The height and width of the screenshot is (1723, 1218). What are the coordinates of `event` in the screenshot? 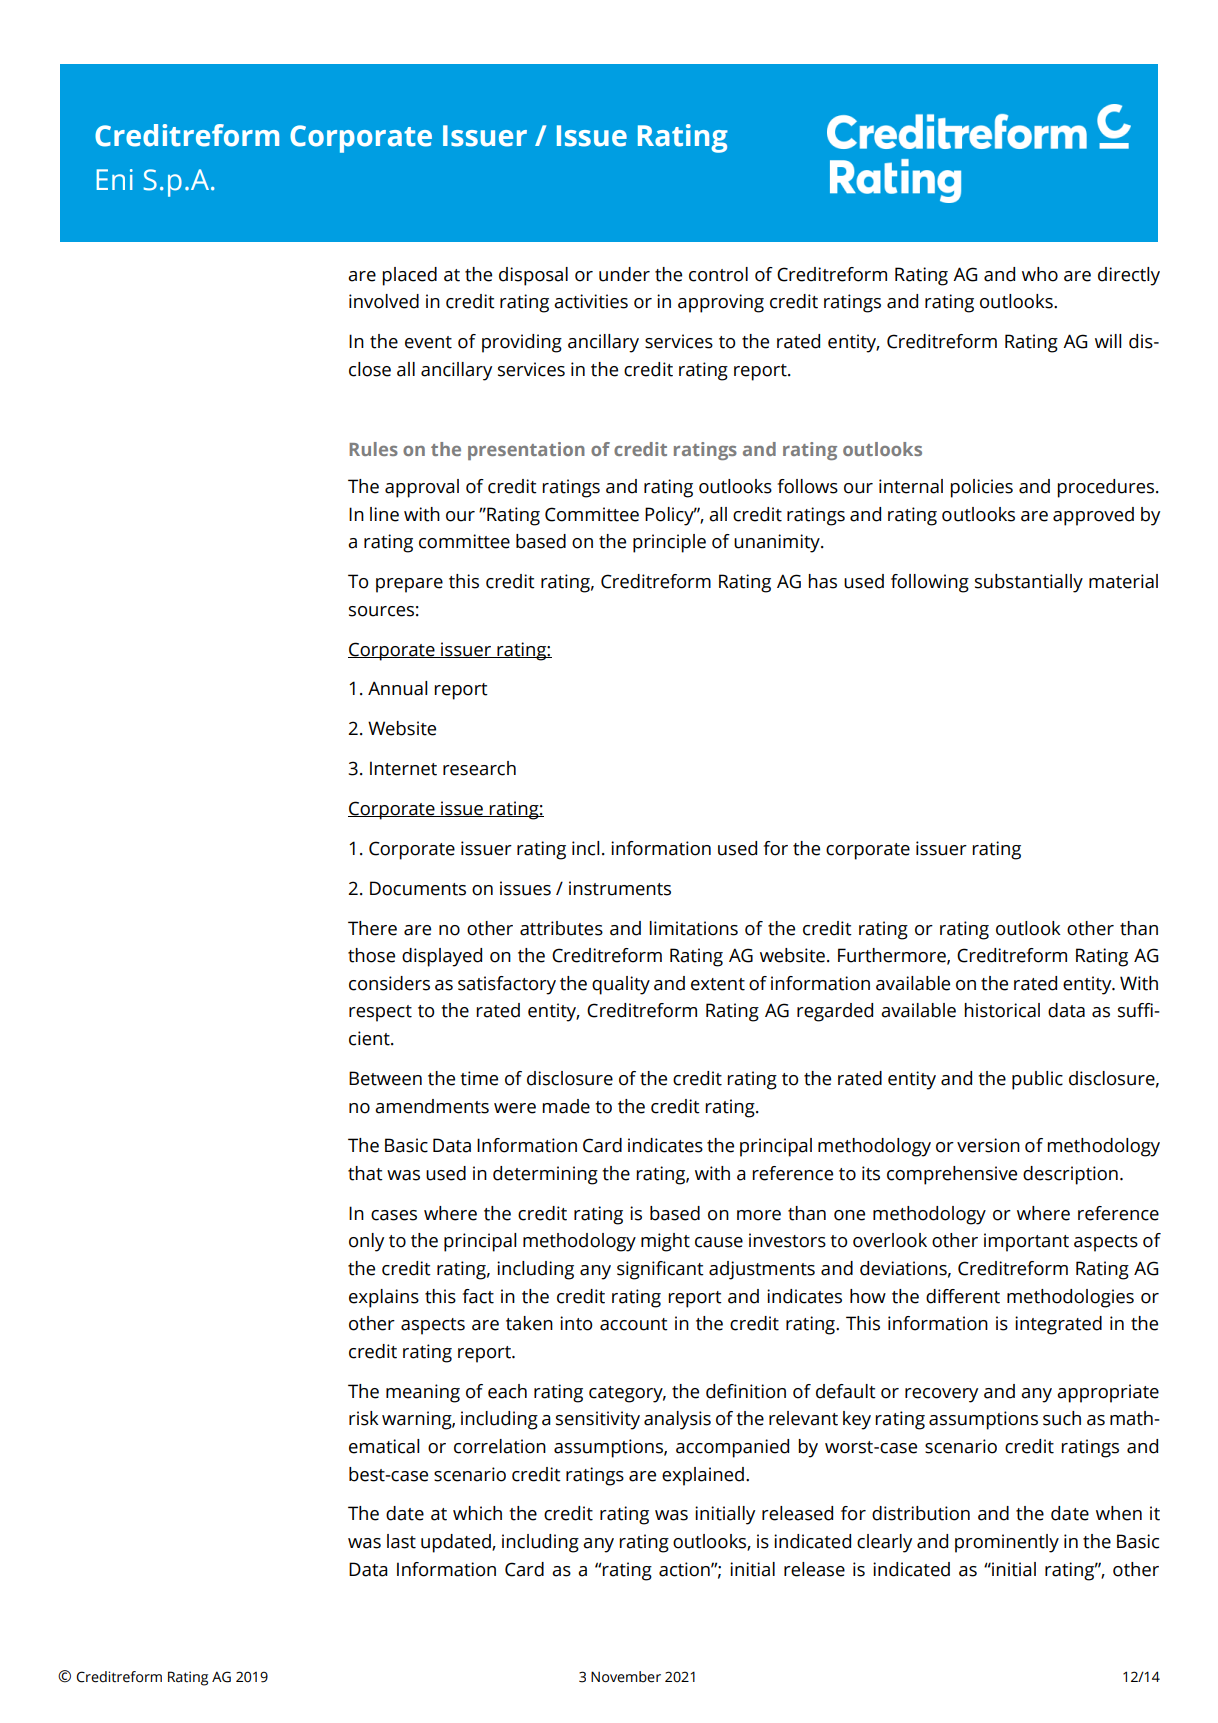 It's located at (428, 342).
